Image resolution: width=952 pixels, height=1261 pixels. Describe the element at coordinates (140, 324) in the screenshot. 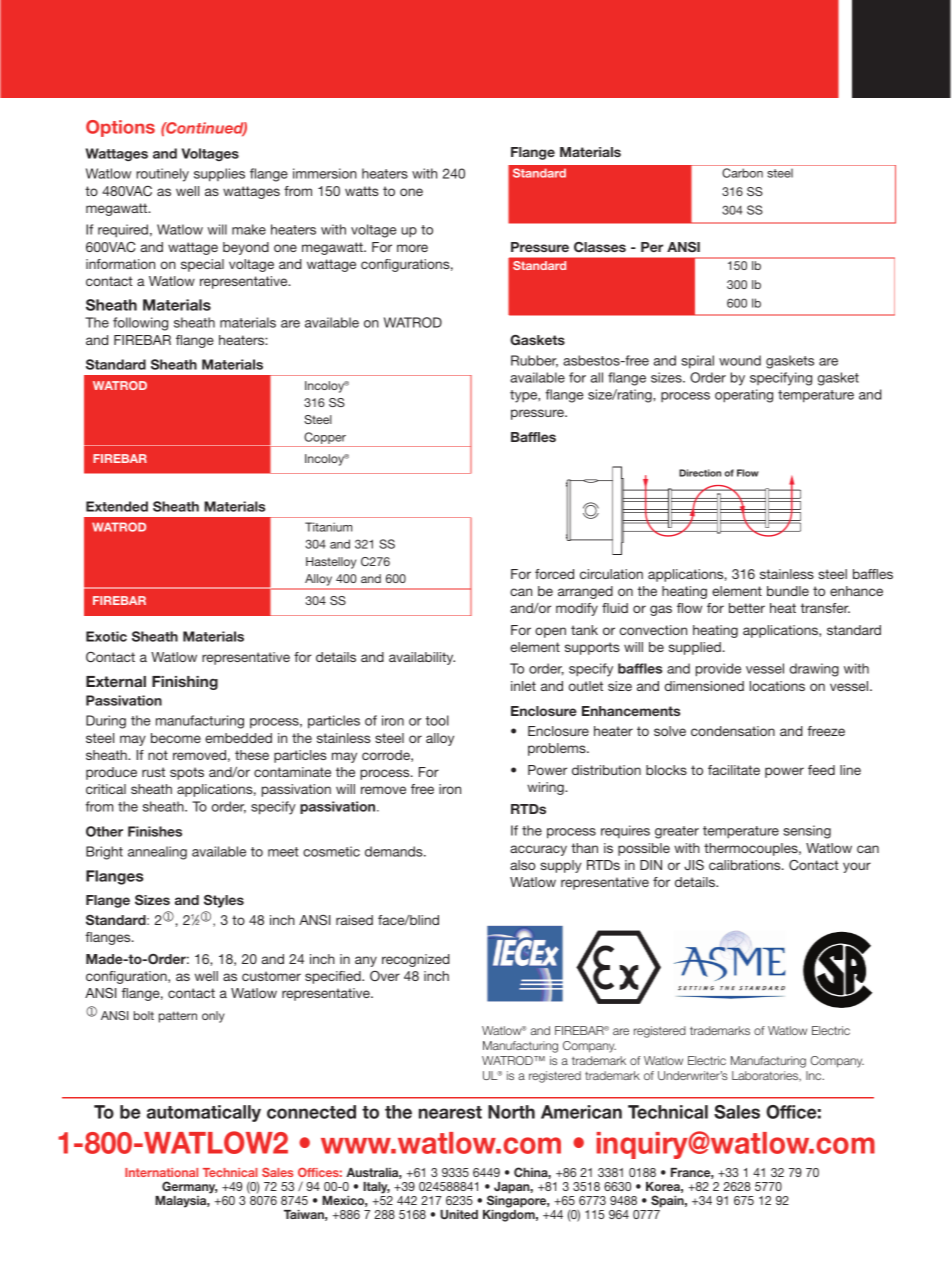

I see `following` at that location.
